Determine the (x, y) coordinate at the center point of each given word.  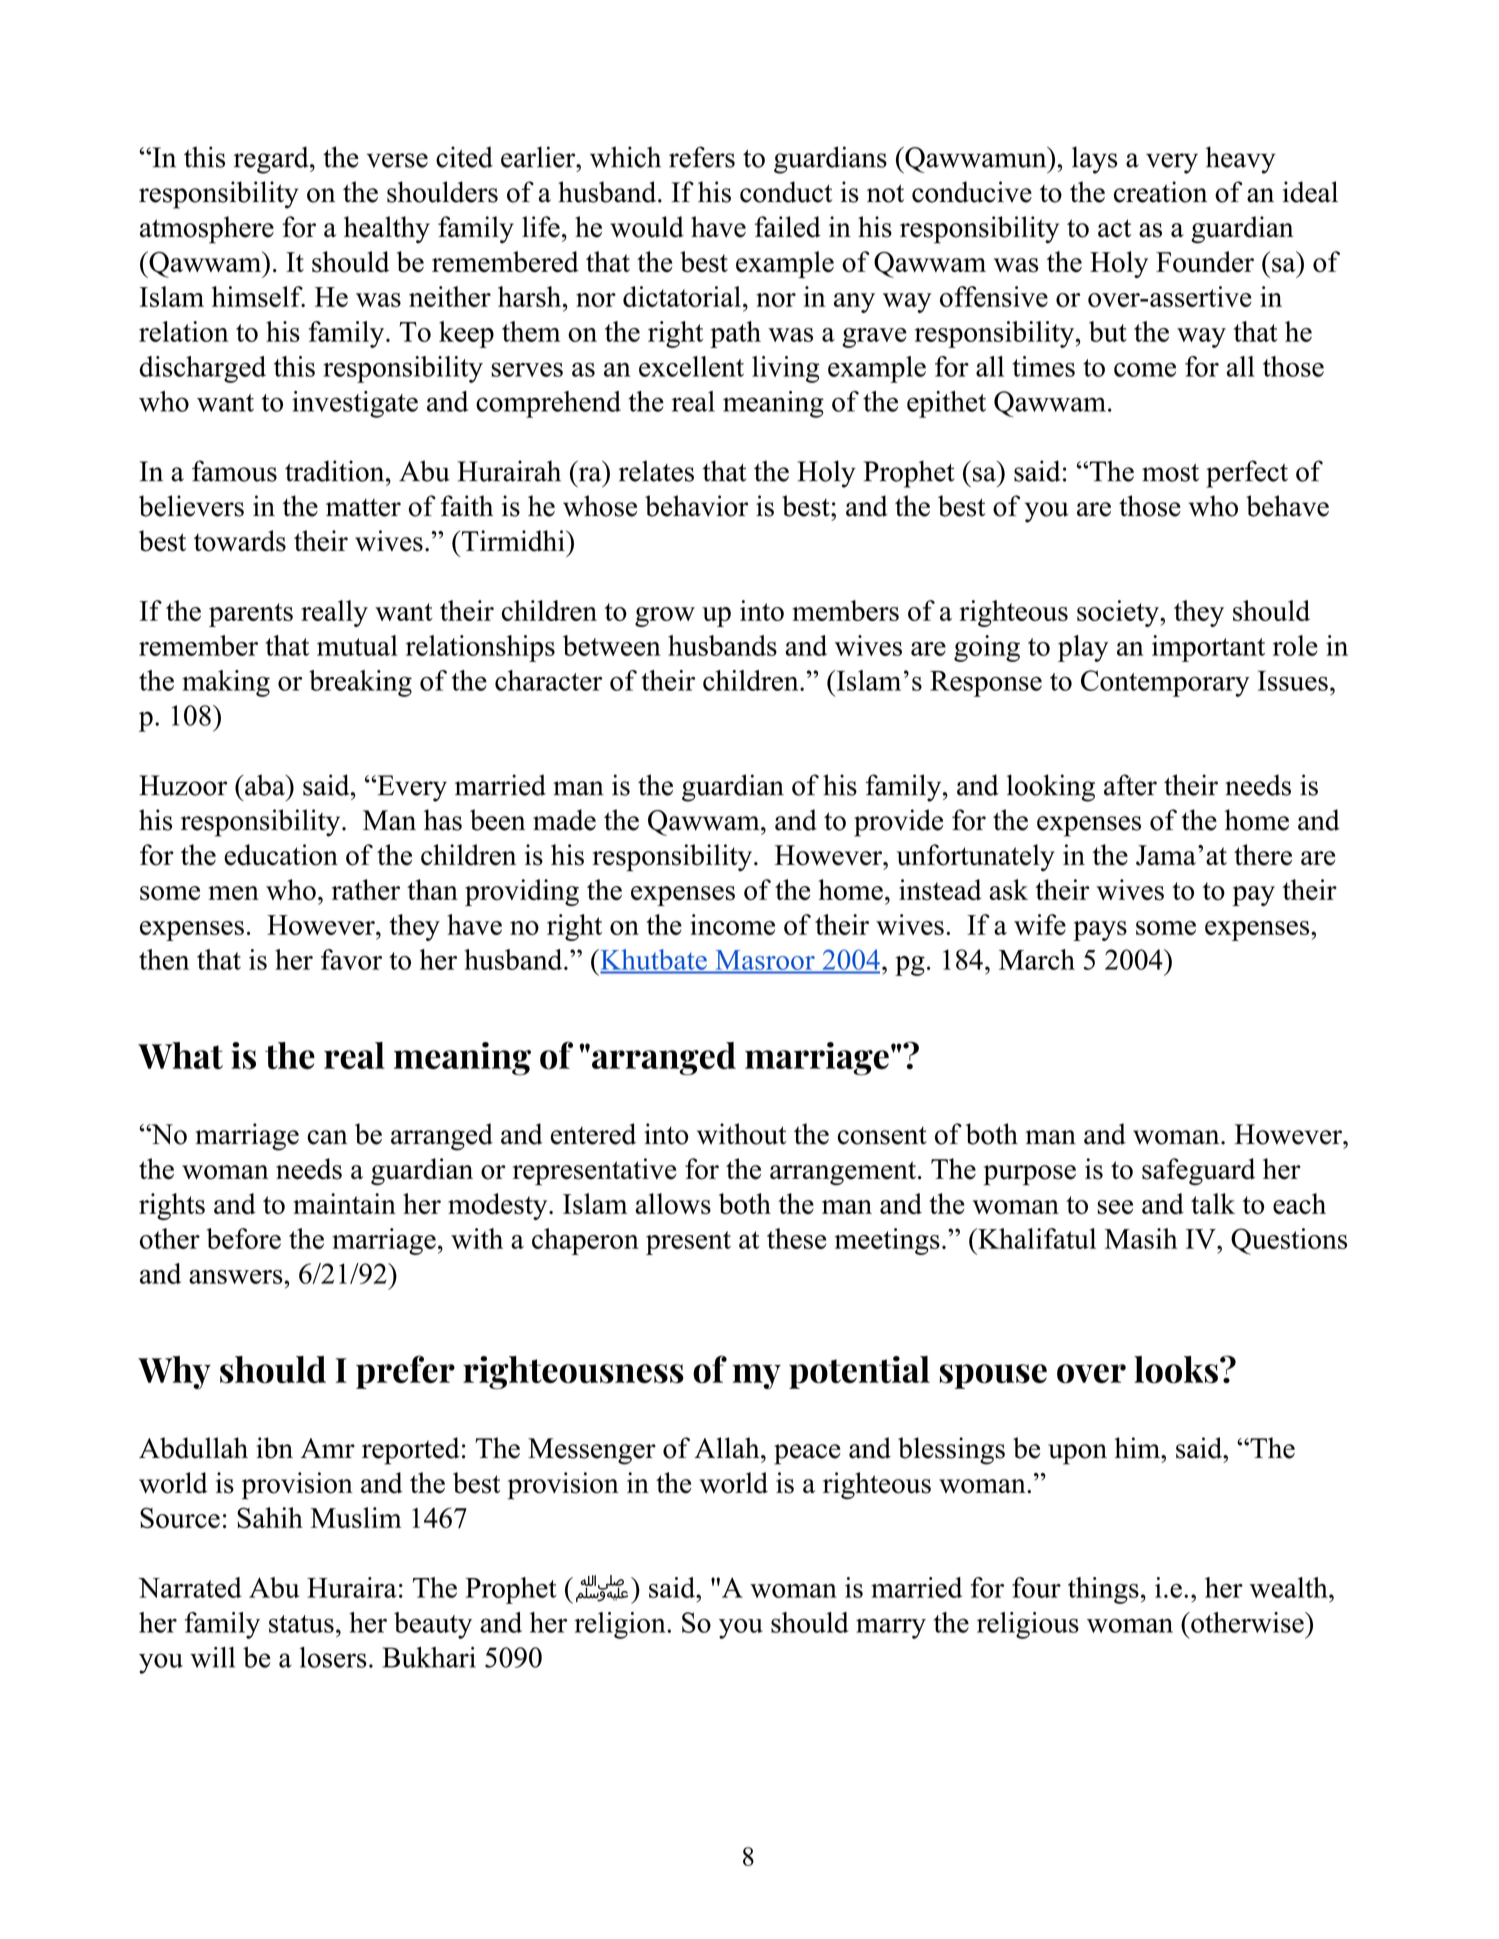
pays (1100, 931)
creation (1160, 192)
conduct (786, 192)
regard (272, 160)
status (301, 1624)
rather (366, 889)
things (1103, 1590)
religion (621, 1625)
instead (940, 890)
